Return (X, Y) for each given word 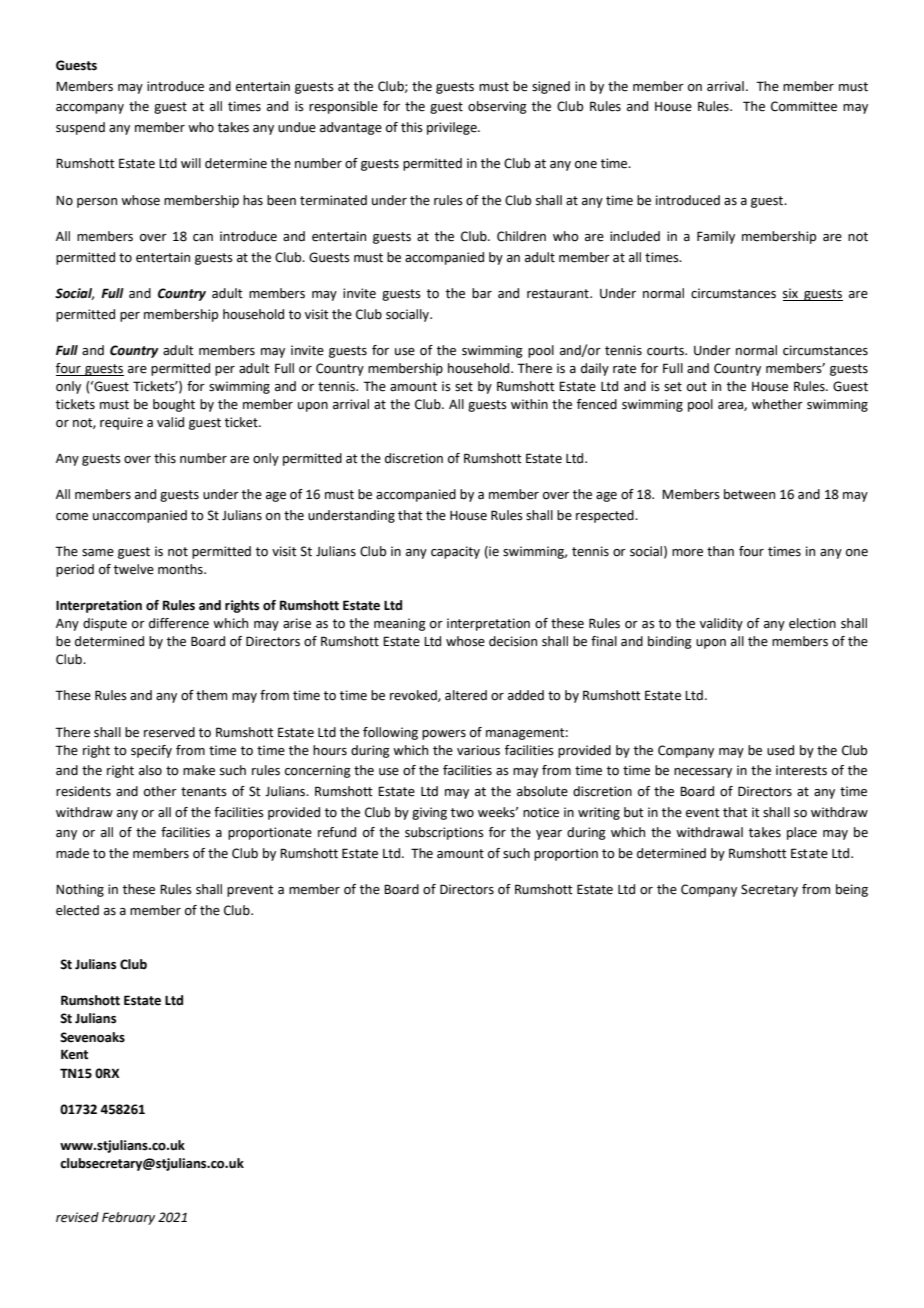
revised (77, 1217)
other (160, 791)
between (749, 494)
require (121, 423)
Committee (804, 106)
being (852, 890)
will (191, 163)
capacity (455, 552)
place (802, 833)
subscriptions (444, 833)
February (128, 1218)
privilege (453, 128)
